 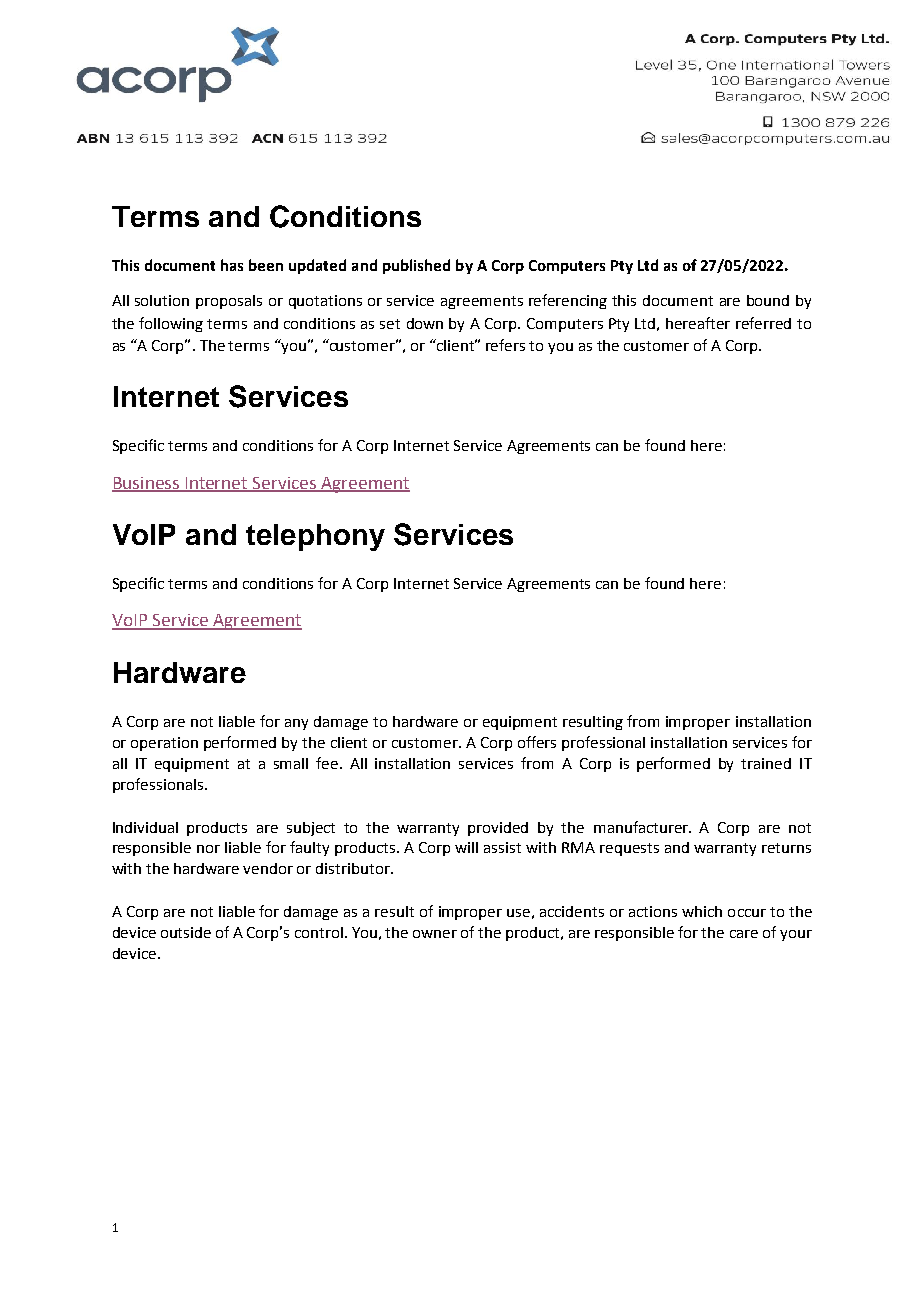 What do you see at coordinates (186, 932) in the screenshot?
I see `outside` at bounding box center [186, 932].
